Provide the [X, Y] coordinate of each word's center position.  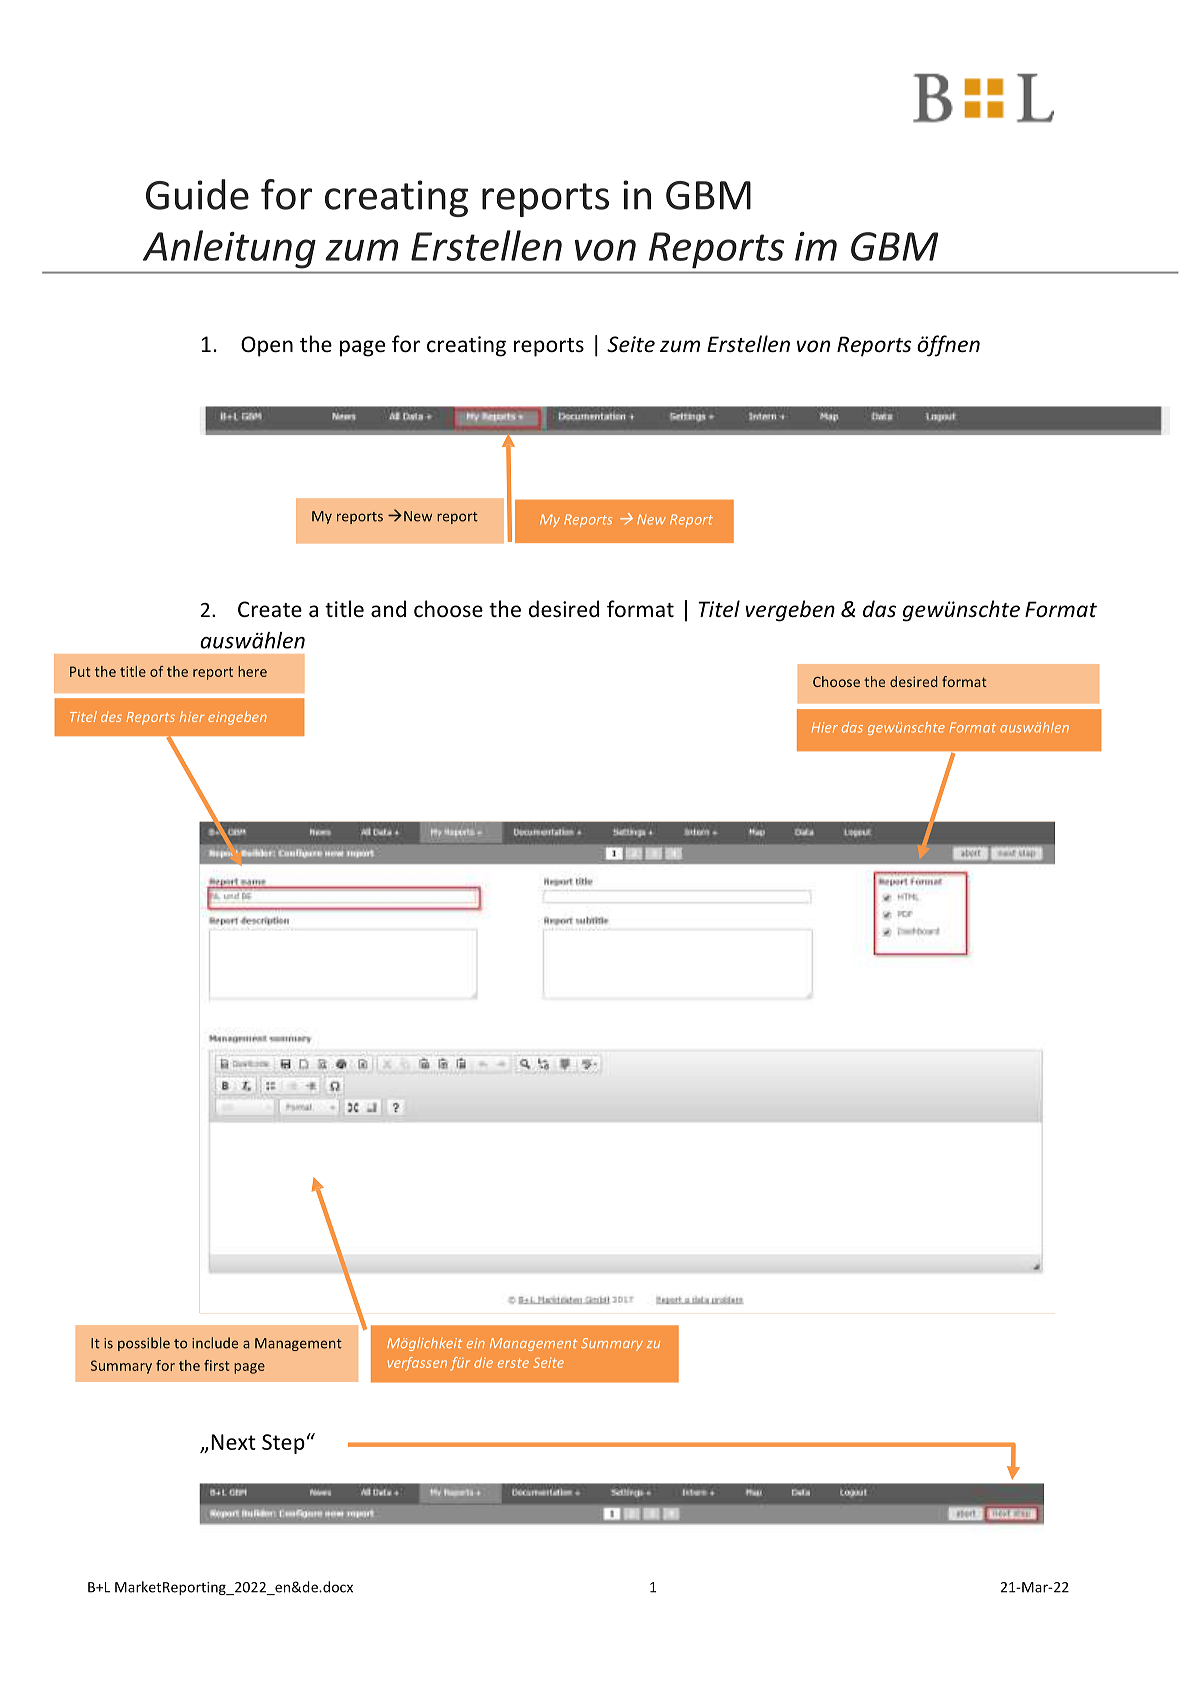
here [252, 671]
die [483, 1362]
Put [80, 671]
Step [283, 1444]
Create [270, 609]
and [388, 608]
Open [267, 346]
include [215, 1343]
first [216, 1365]
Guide [197, 194]
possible [144, 1344]
